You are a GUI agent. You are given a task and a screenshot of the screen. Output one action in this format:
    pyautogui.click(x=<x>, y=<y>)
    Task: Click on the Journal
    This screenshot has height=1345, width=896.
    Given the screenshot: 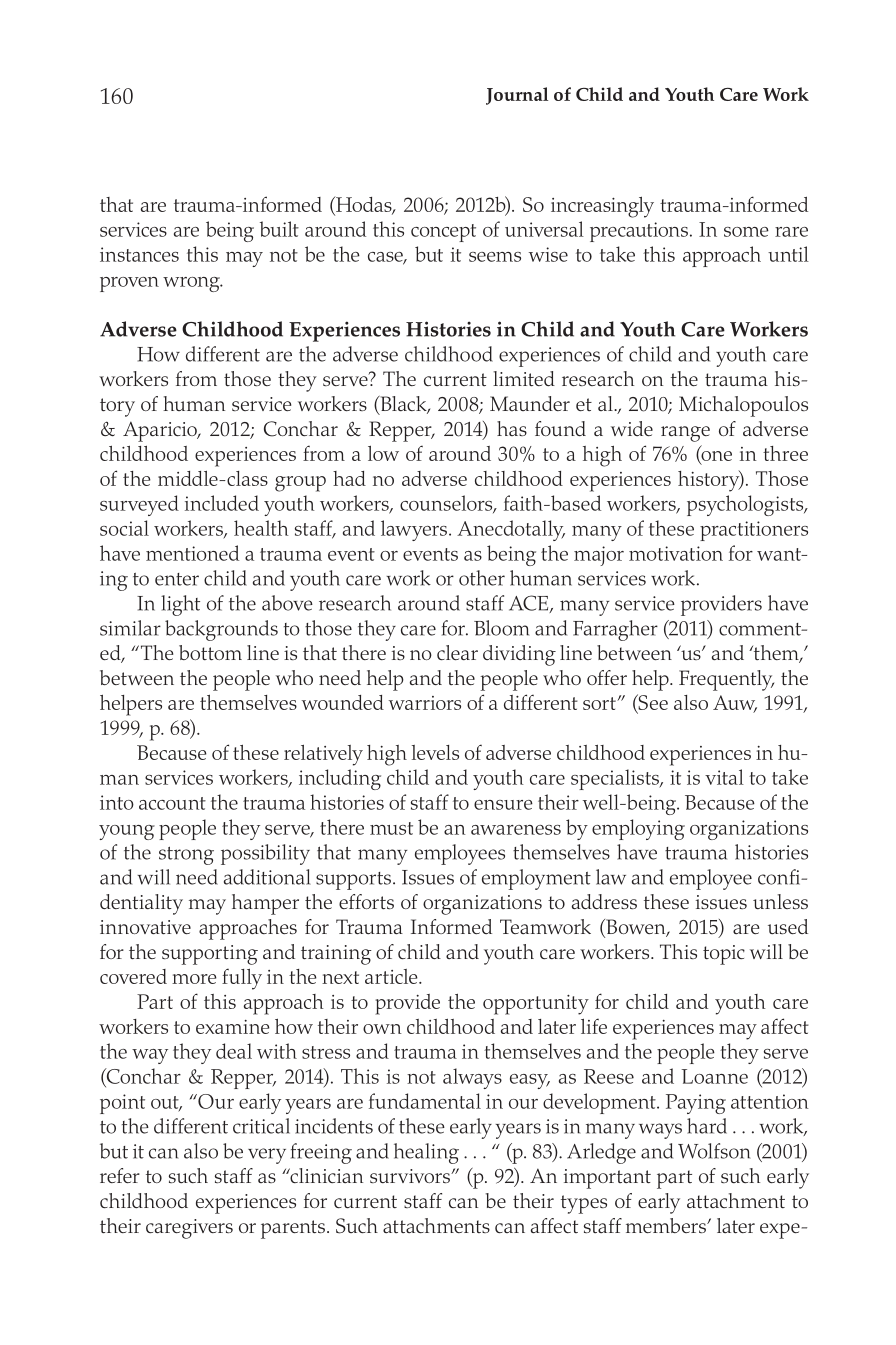 What is the action you would take?
    pyautogui.click(x=517, y=96)
